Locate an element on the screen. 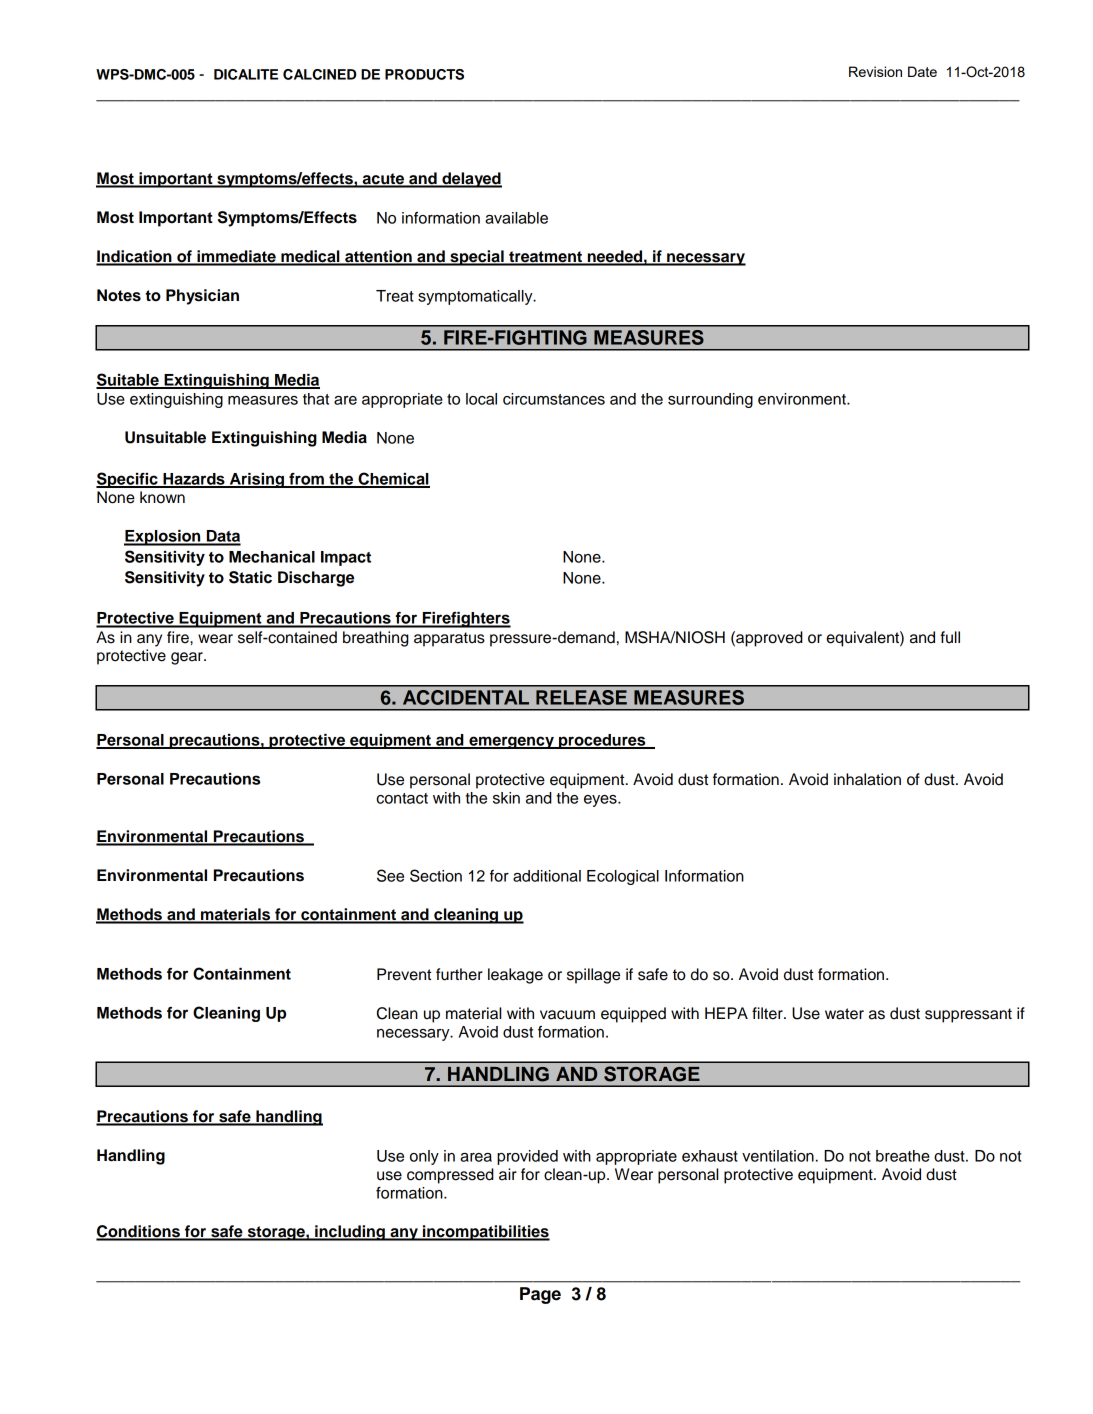 The image size is (1093, 1414). gear is located at coordinates (188, 658).
